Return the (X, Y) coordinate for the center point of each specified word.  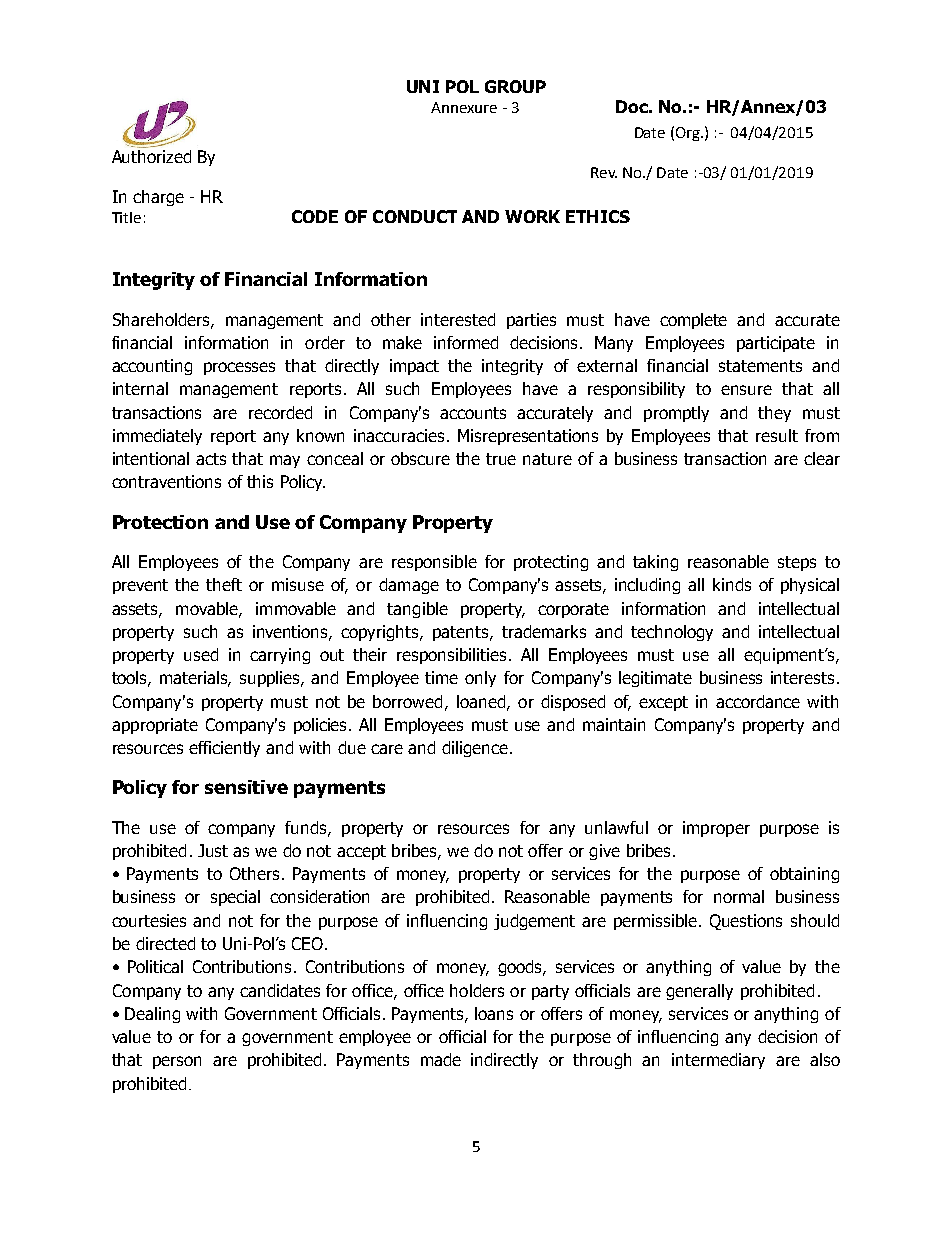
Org (689, 134)
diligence (475, 749)
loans (494, 1013)
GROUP (515, 86)
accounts (473, 413)
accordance (758, 701)
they (774, 414)
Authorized (151, 155)
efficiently (224, 749)
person (177, 1062)
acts (211, 459)
